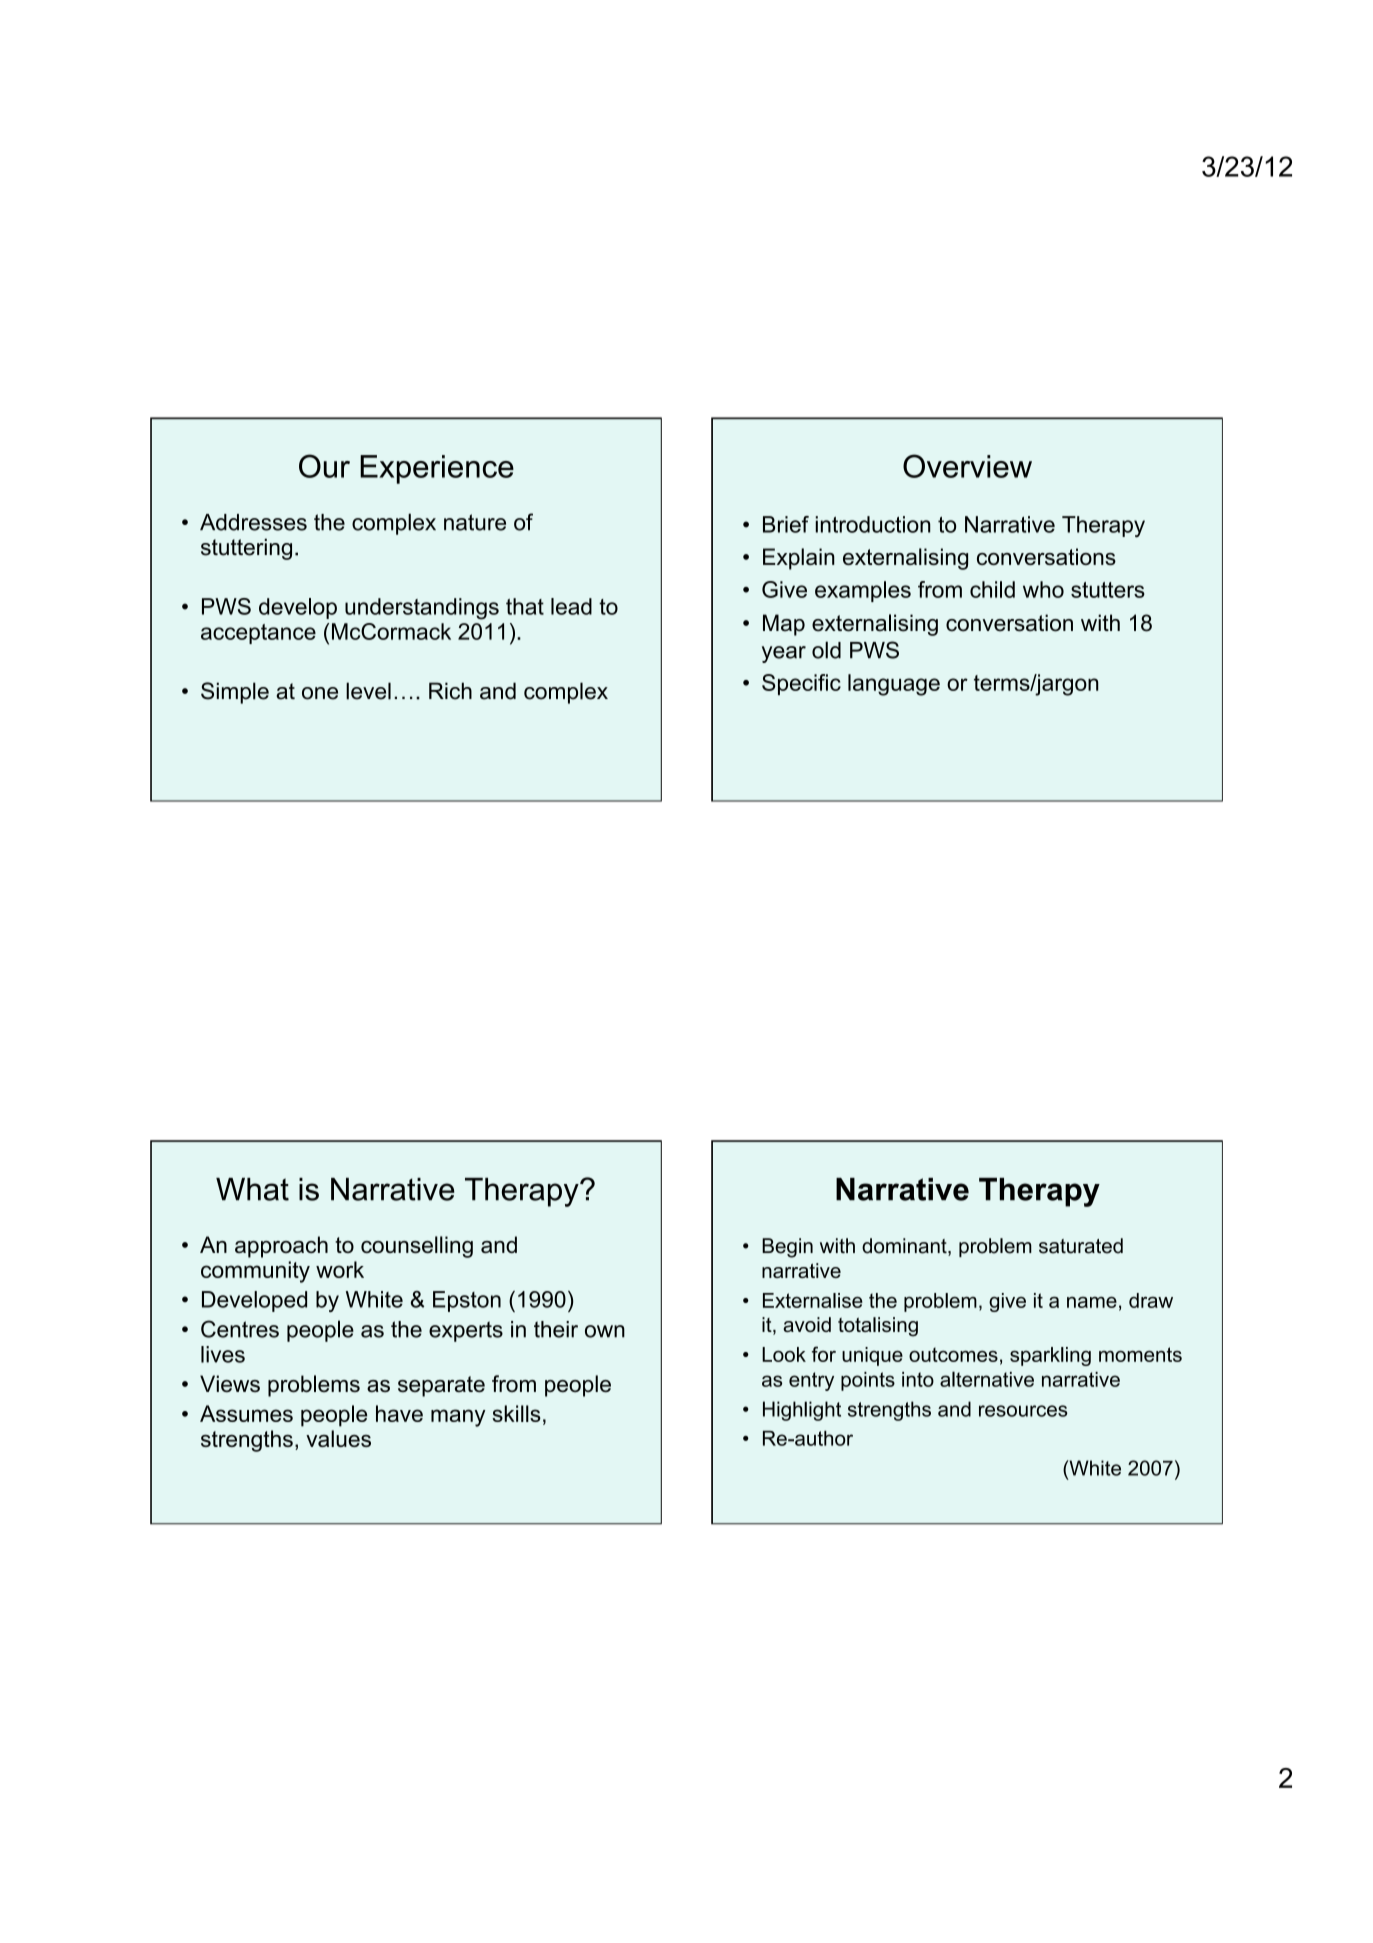 Image resolution: width=1373 pixels, height=1943 pixels. Describe the element at coordinates (320, 693) in the document. I see `one` at that location.
